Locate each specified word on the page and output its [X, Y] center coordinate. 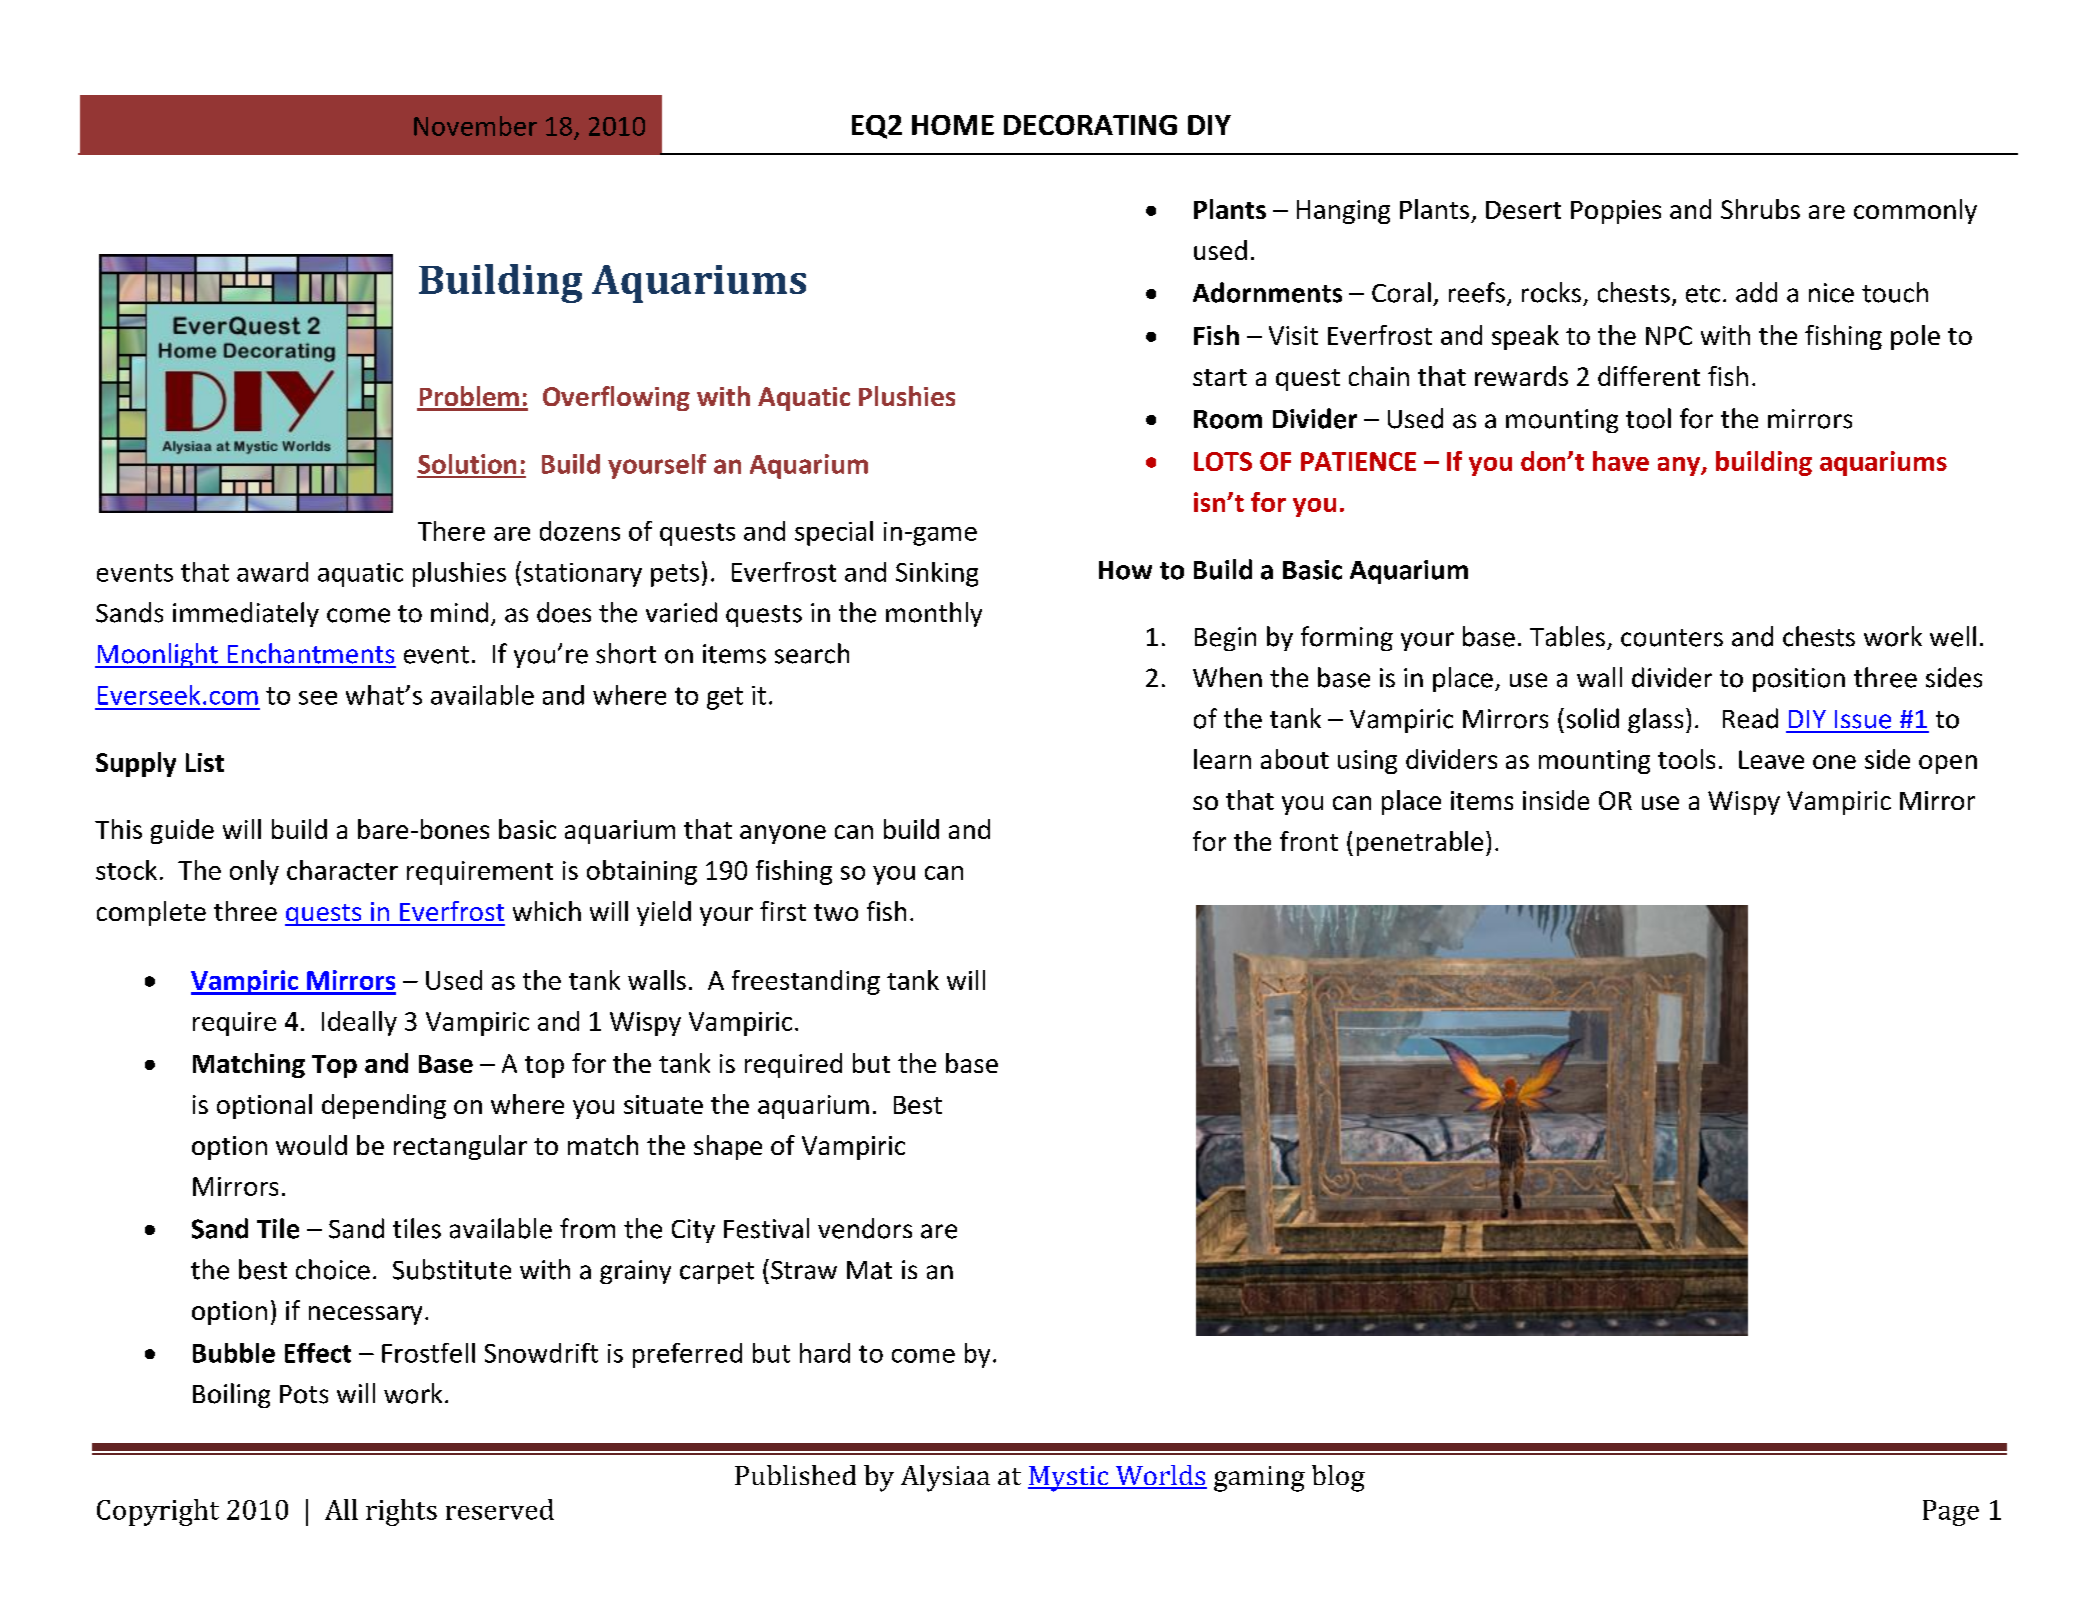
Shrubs [1760, 209]
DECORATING [1090, 125]
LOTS [1223, 461]
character [342, 870]
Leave [1771, 759]
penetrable [1420, 843]
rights [401, 1512]
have [1621, 461]
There [451, 531]
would [311, 1145]
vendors [865, 1228]
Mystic [1069, 1479]
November [475, 126]
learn [1222, 759]
